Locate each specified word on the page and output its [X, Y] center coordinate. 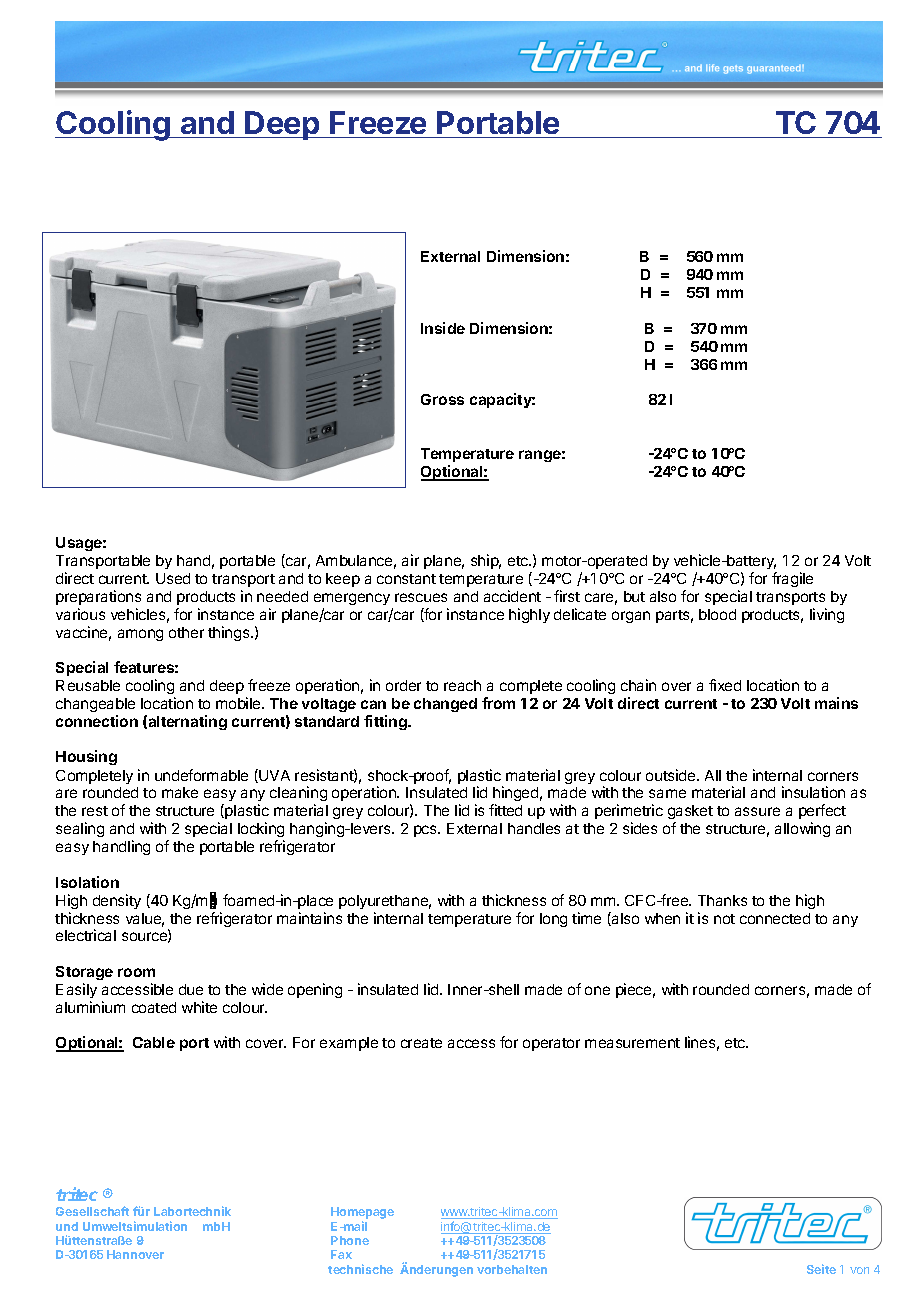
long [553, 920]
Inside [443, 328]
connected [775, 918]
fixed [725, 685]
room [136, 972]
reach [462, 685]
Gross [442, 399]
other [186, 632]
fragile [792, 579]
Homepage [362, 1214]
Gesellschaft [92, 1211]
